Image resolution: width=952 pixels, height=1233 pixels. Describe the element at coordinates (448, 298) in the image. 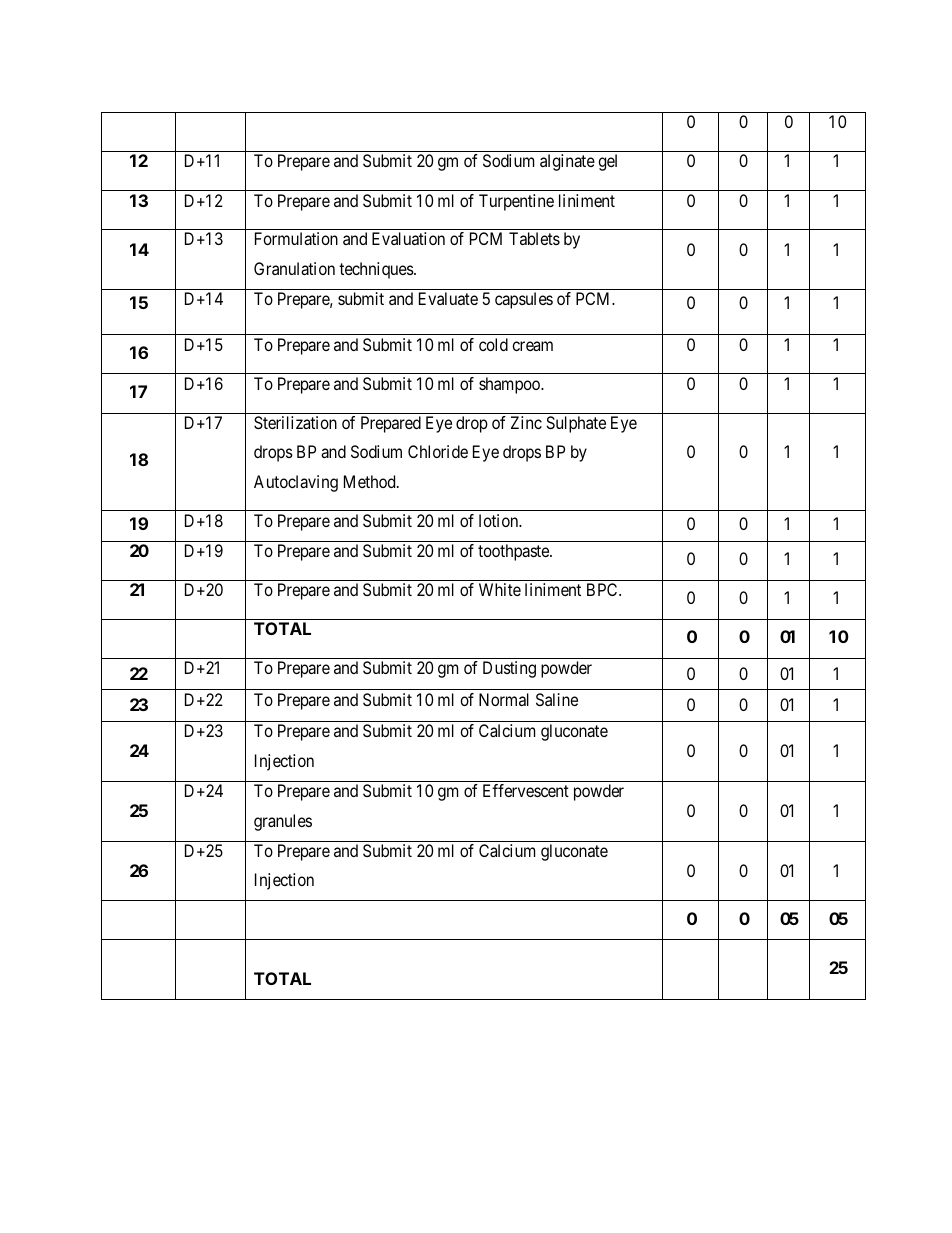

I see `Evaluate` at that location.
